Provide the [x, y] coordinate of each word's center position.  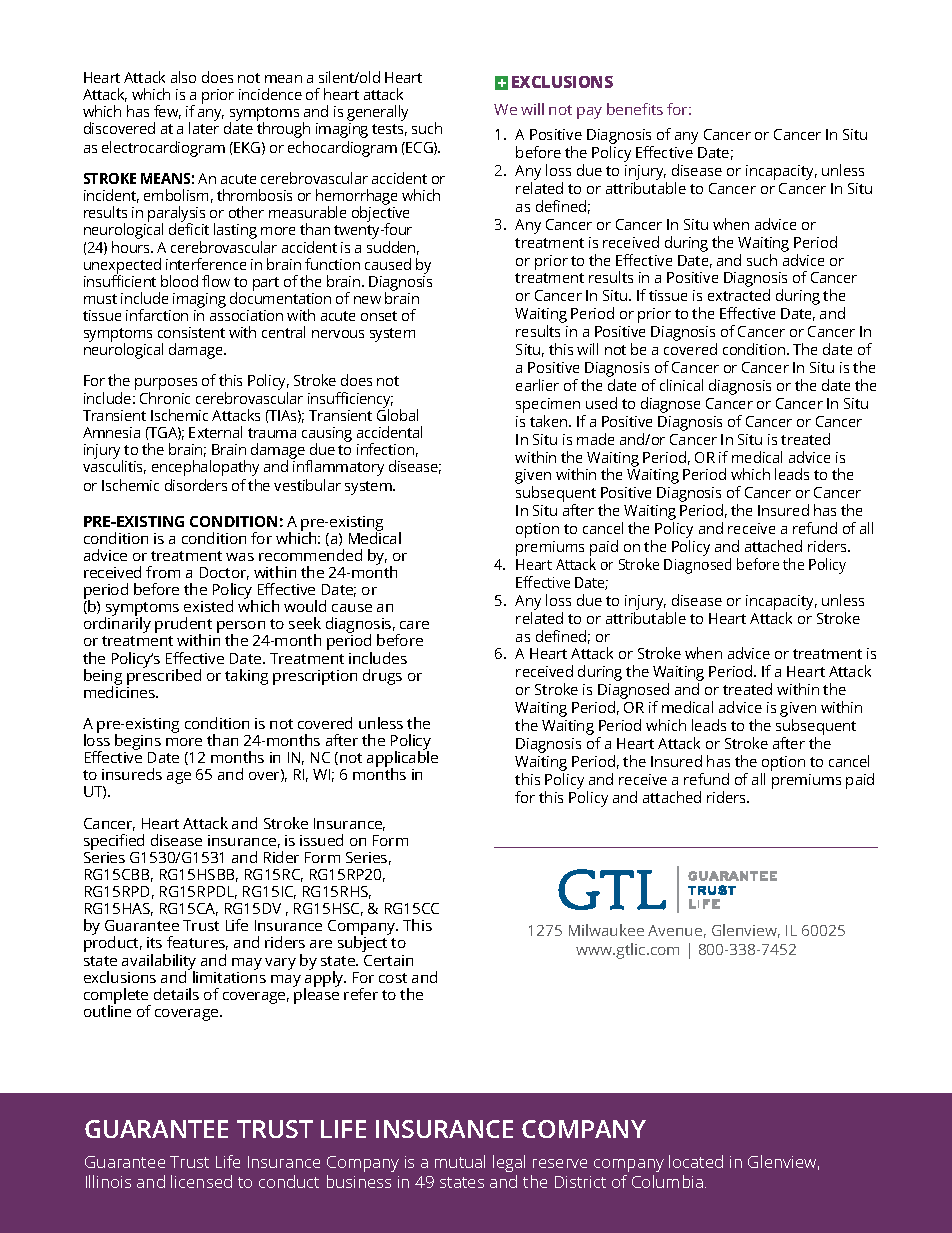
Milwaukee [606, 930]
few [167, 112]
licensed [201, 1181]
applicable [402, 759]
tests [389, 130]
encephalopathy [205, 468]
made [595, 439]
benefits [635, 109]
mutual [460, 1161]
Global [397, 414]
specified [114, 842]
